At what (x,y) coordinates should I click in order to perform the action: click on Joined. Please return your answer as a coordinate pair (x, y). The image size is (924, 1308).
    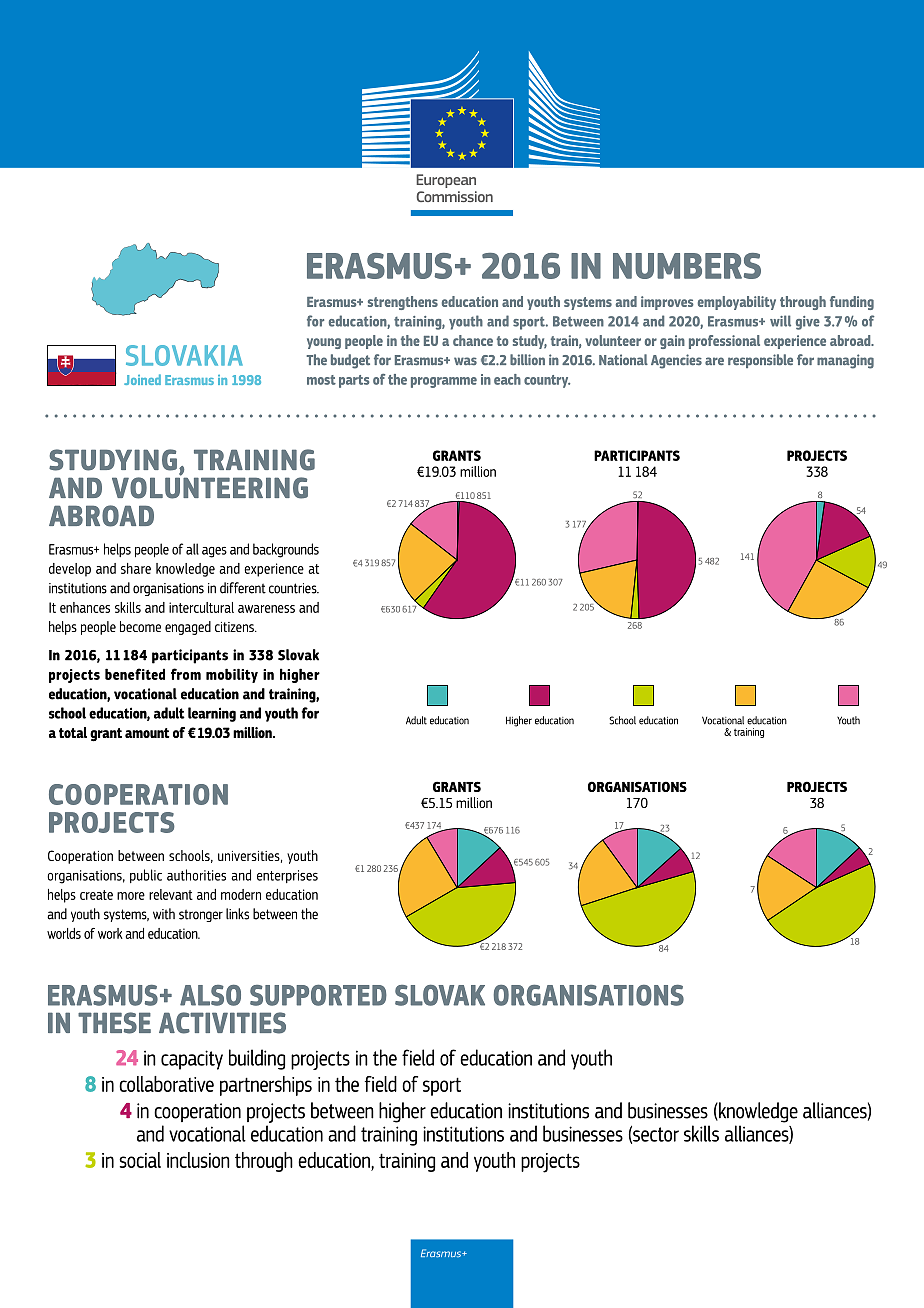
    Looking at the image, I should click on (142, 379).
